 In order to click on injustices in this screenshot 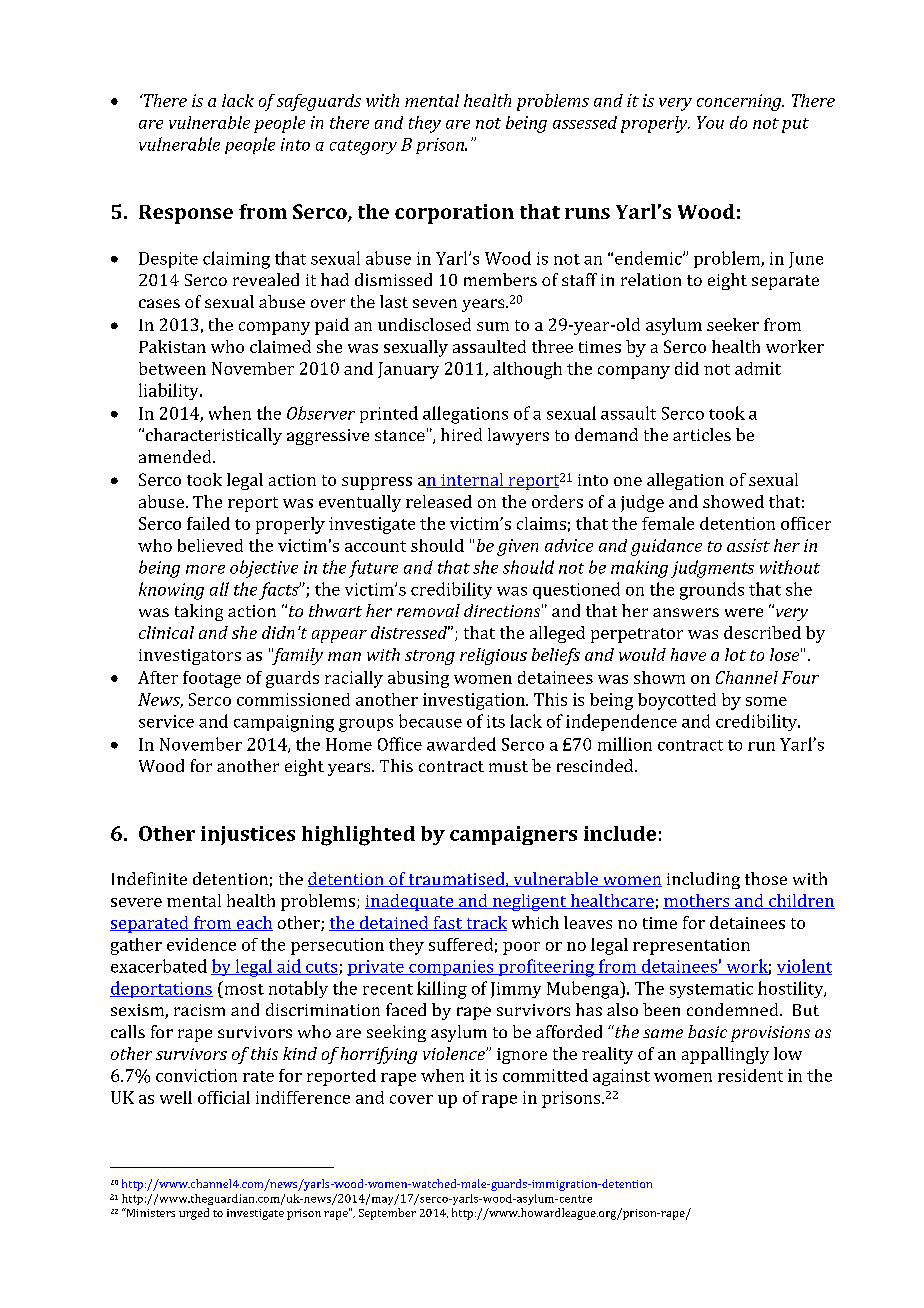, I will do `click(248, 835)`.
